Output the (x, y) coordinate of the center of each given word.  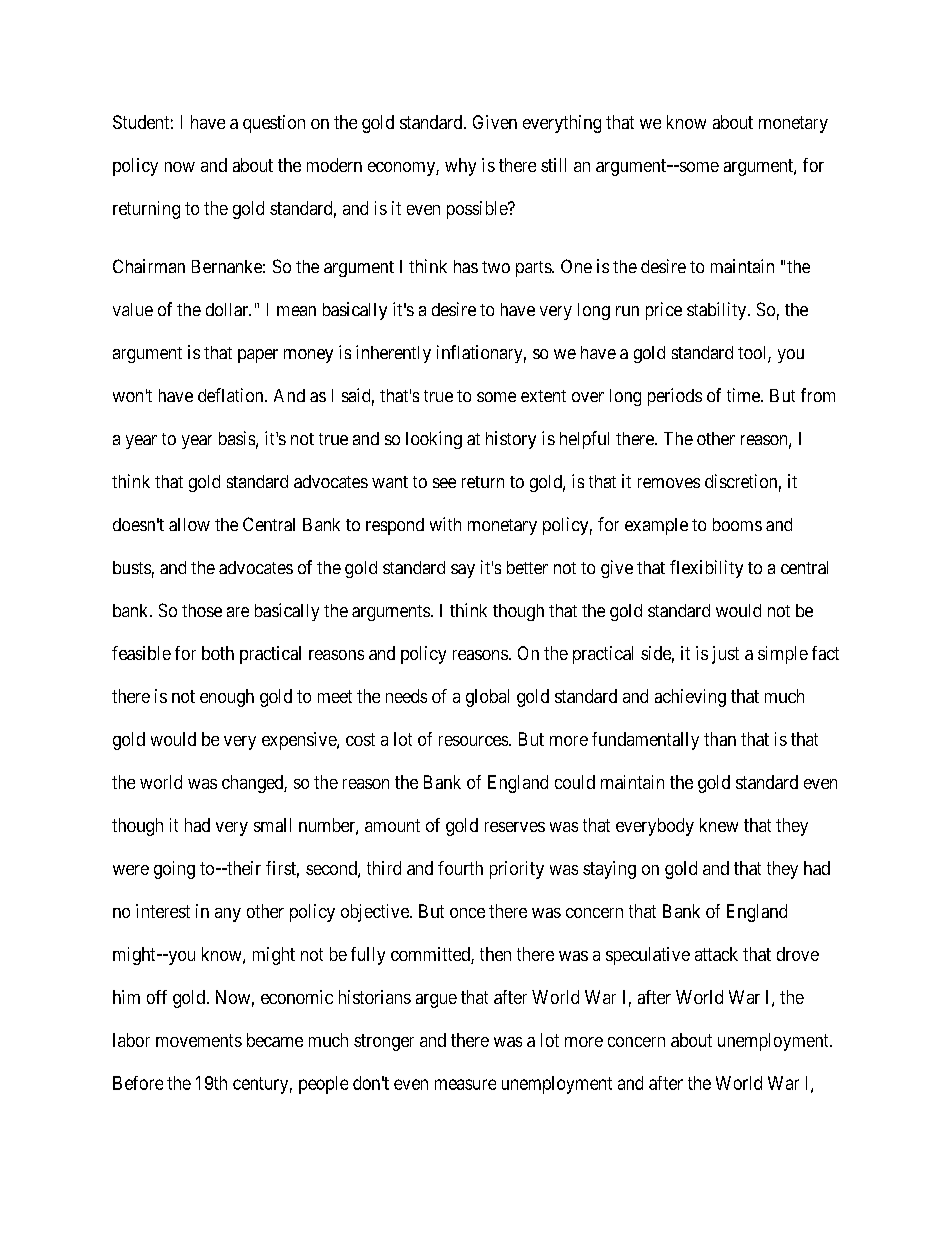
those (202, 610)
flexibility (706, 569)
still (553, 165)
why (460, 167)
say (463, 571)
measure (465, 1084)
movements (199, 1040)
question (274, 124)
